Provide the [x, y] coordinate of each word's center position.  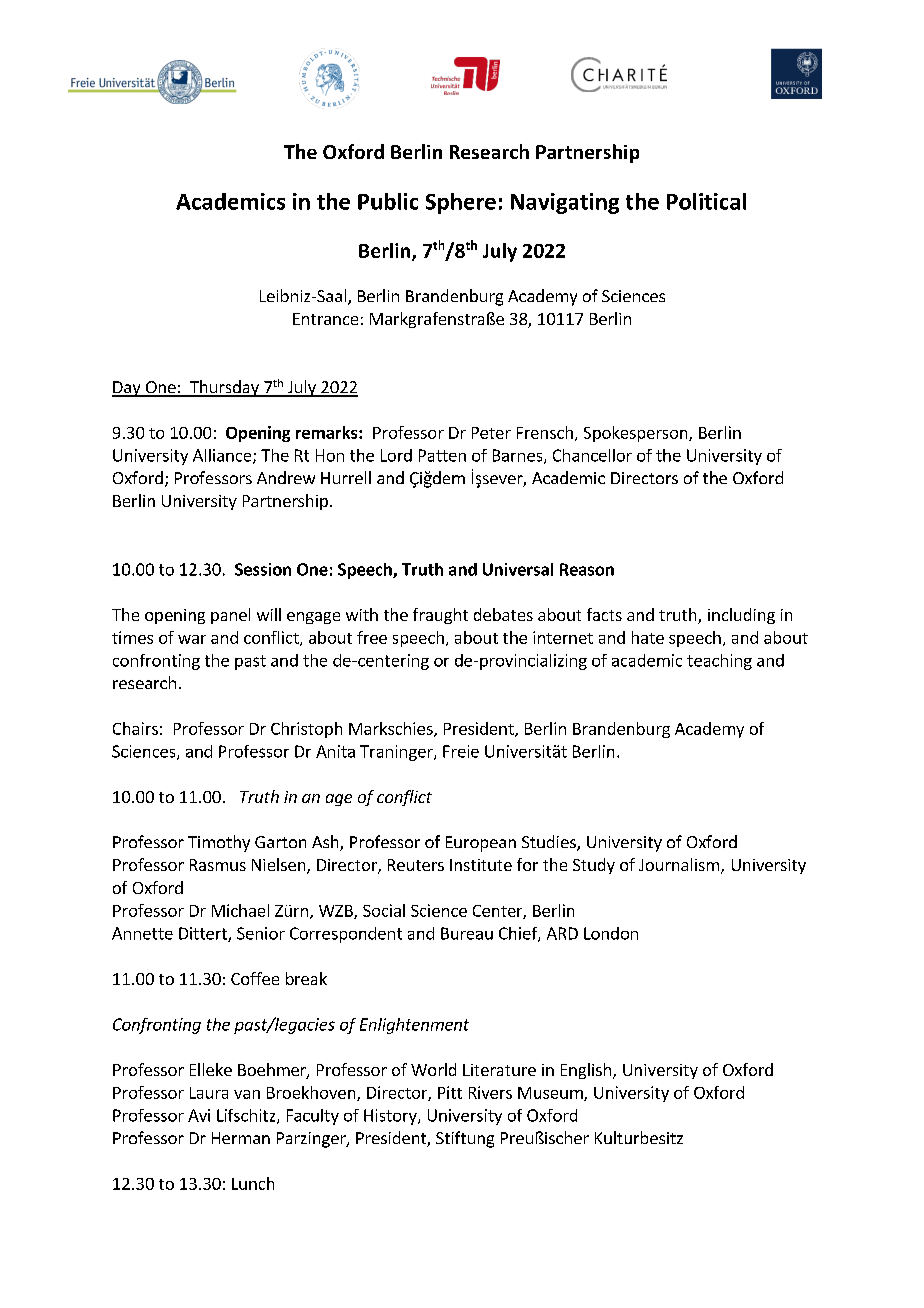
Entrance [325, 319]
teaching [719, 662]
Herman [241, 1138]
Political [706, 201]
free [372, 637]
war [192, 639]
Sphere [461, 203]
